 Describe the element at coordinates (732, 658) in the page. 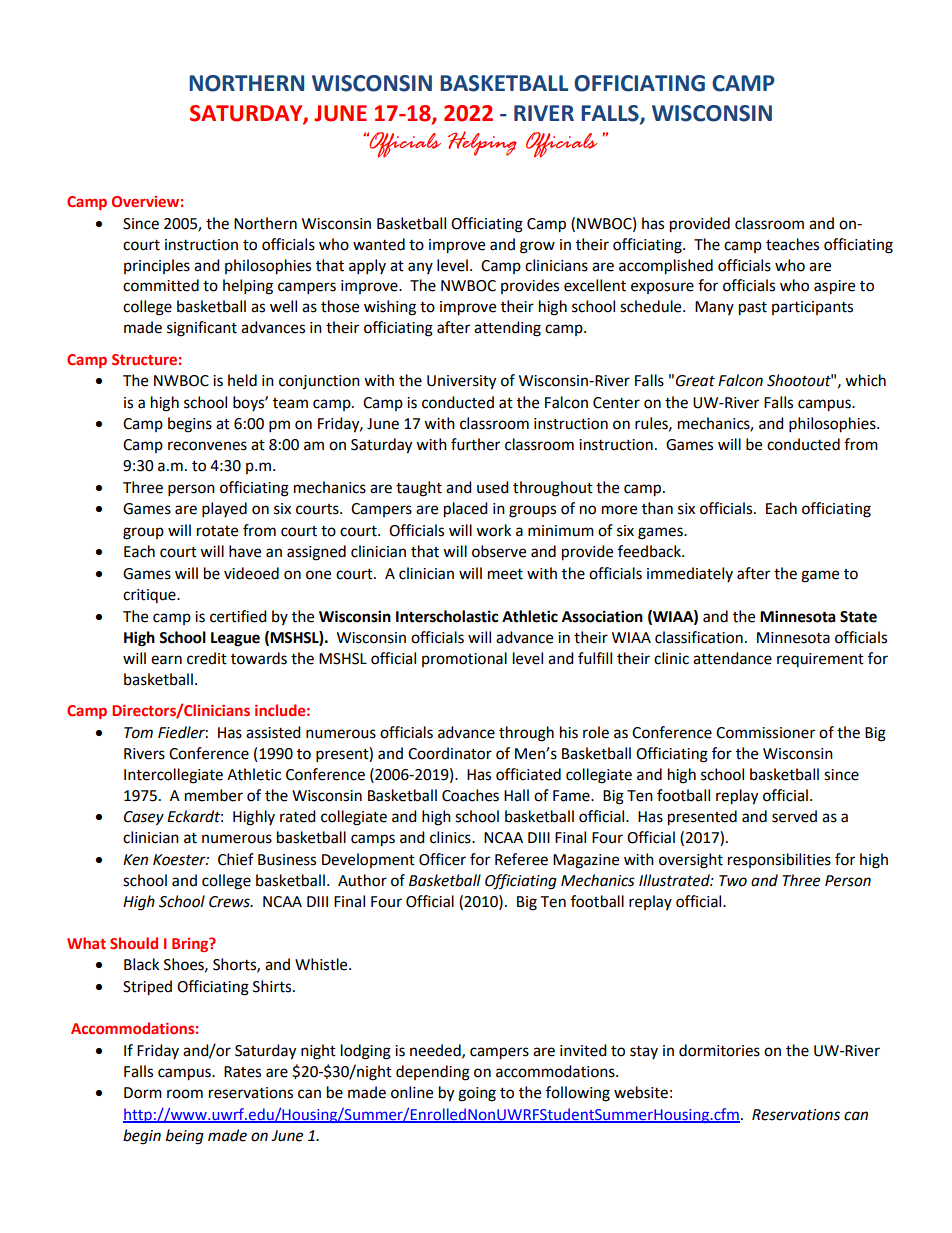

I see `attendance` at that location.
